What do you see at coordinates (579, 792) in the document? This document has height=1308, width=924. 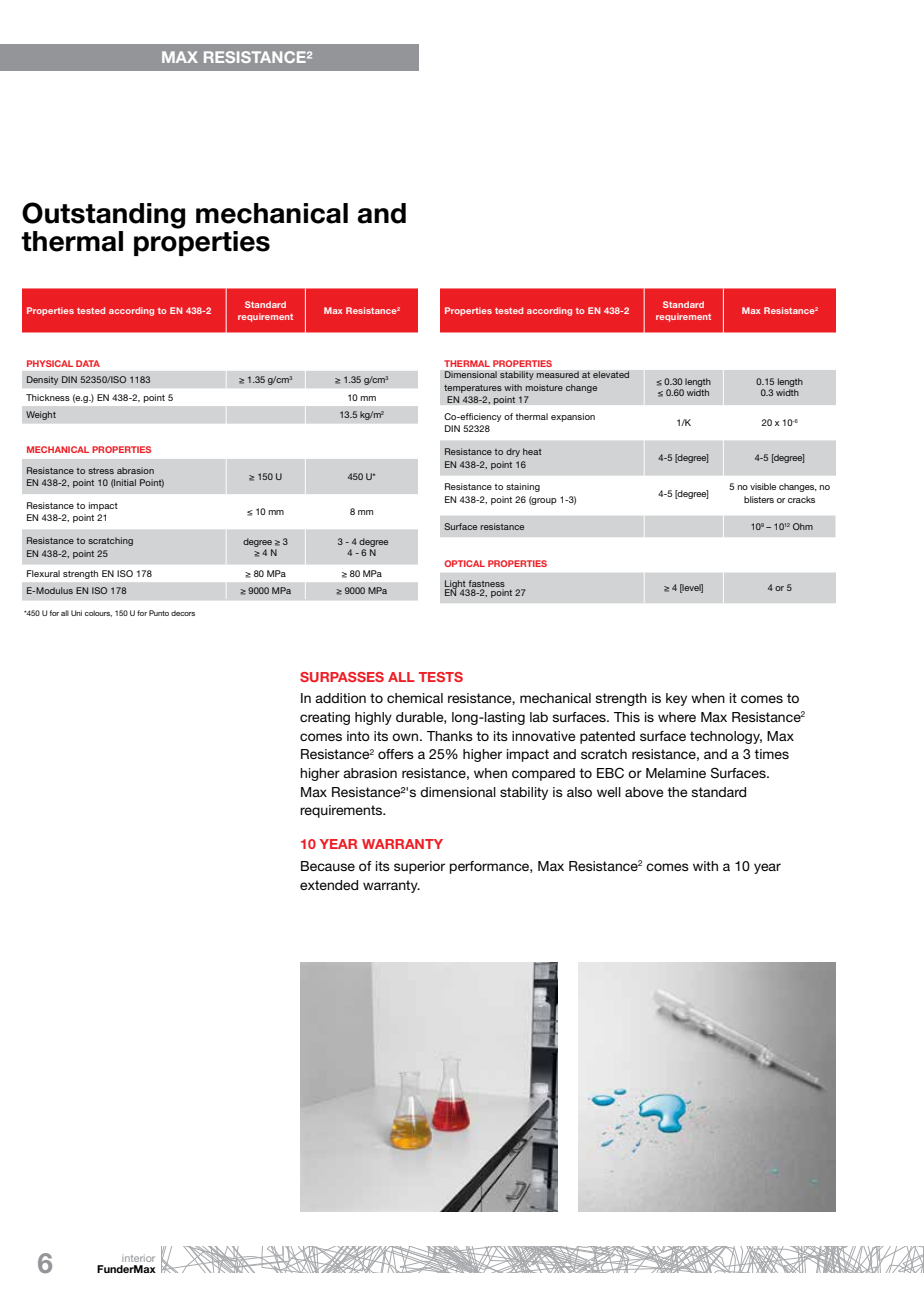 I see `also` at bounding box center [579, 792].
